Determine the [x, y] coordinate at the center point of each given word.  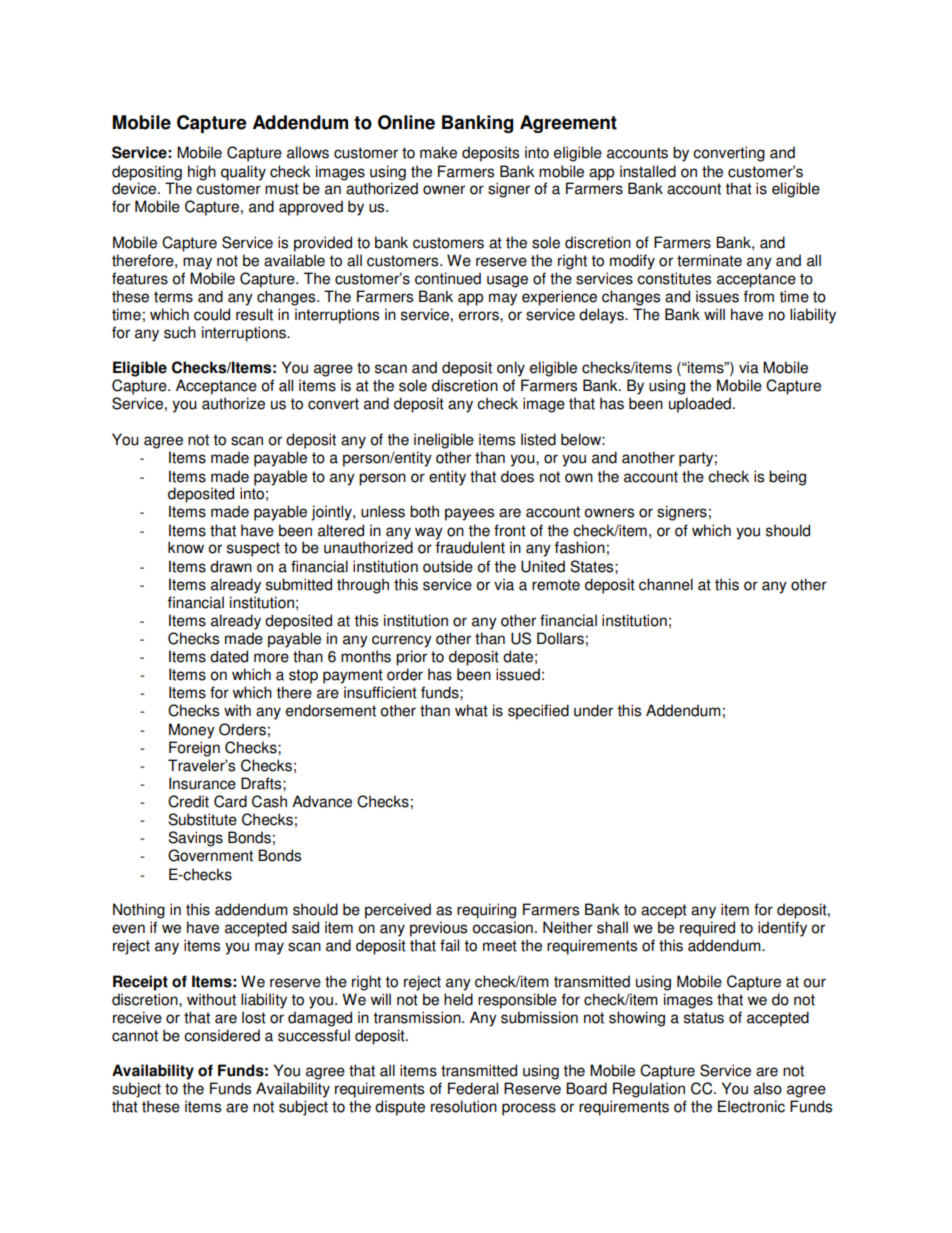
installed [648, 171]
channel [666, 584]
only [511, 369]
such [180, 332]
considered [222, 1035]
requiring [486, 911]
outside [448, 566]
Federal [473, 1088]
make [438, 152]
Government [210, 855]
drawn [231, 566]
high [202, 173]
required [707, 929]
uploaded [700, 405]
